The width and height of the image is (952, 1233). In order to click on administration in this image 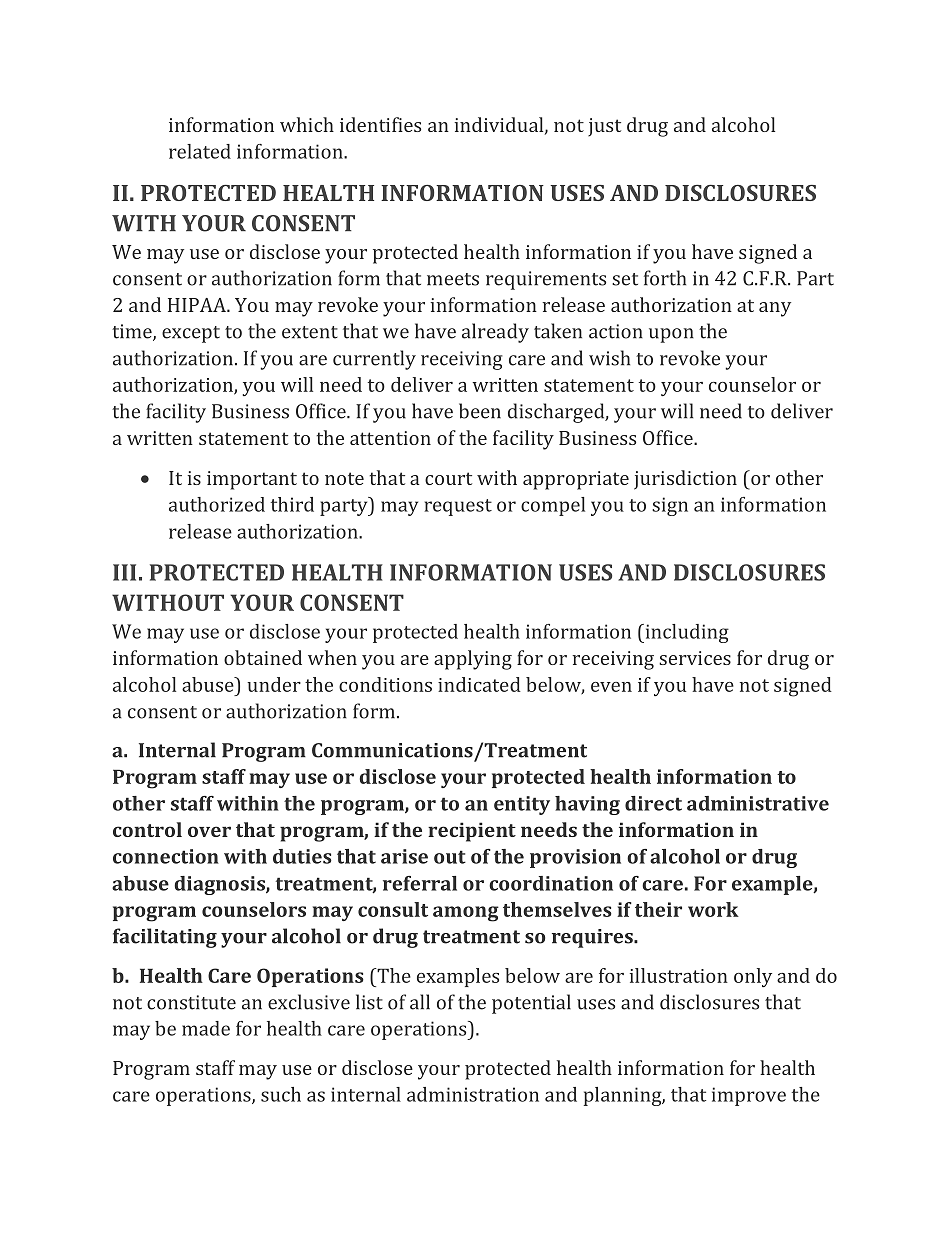, I will do `click(473, 1094)`.
